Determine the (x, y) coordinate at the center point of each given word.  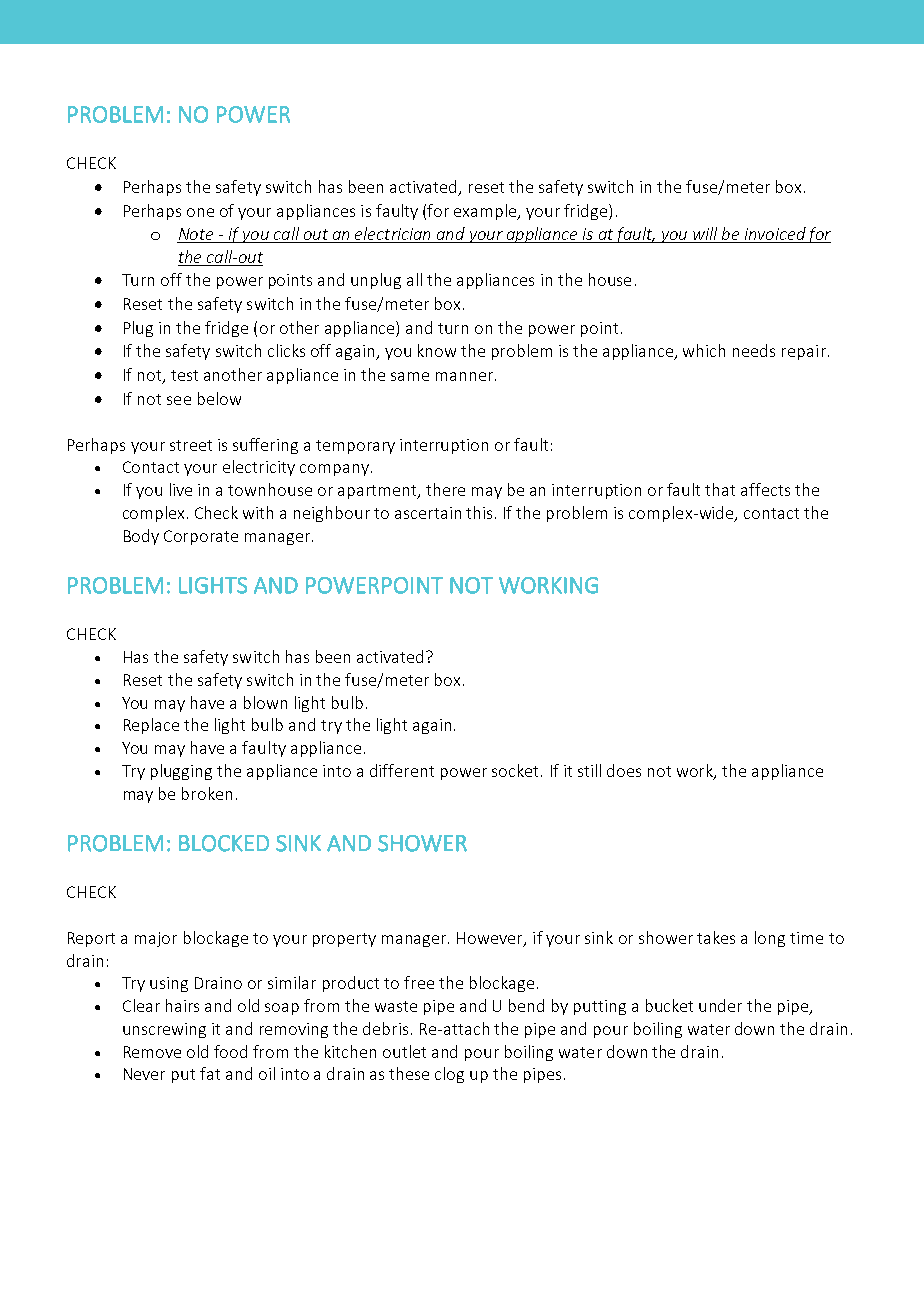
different (402, 770)
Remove (152, 1052)
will (705, 233)
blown (265, 702)
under (720, 1005)
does (624, 770)
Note (196, 234)
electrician (392, 233)
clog (449, 1075)
